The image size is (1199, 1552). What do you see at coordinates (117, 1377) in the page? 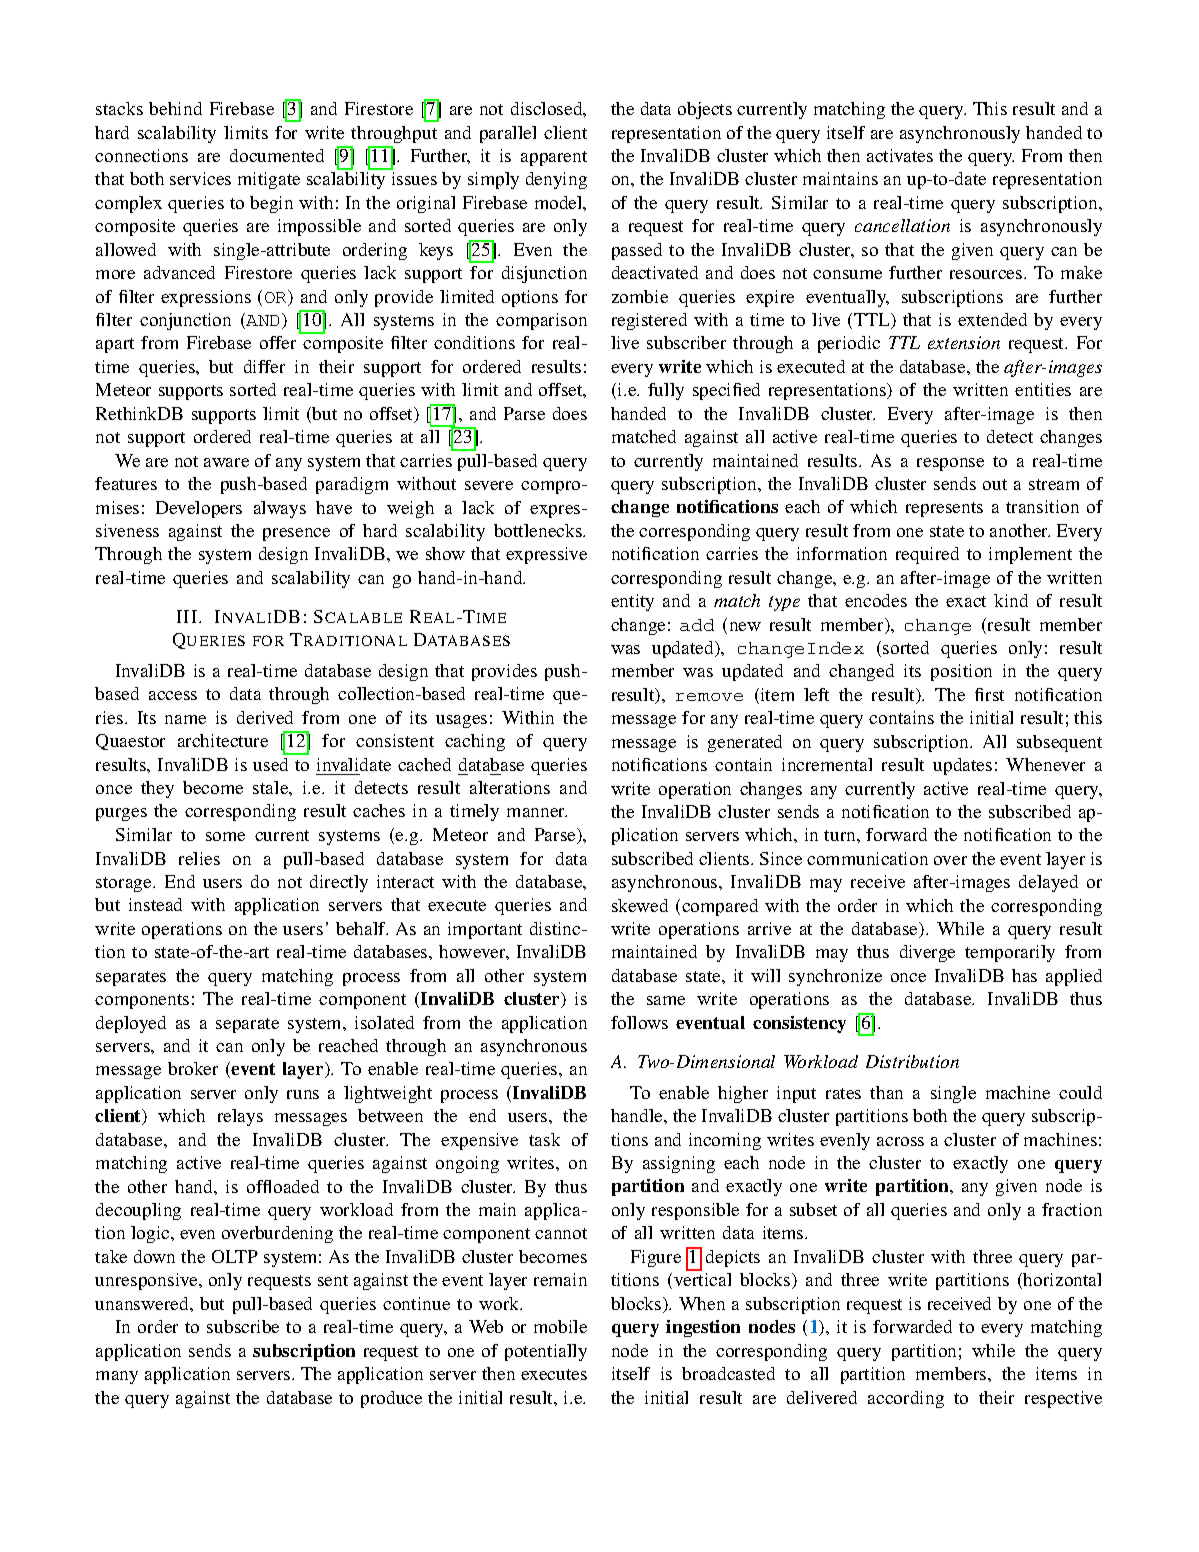
I see `many` at bounding box center [117, 1377].
